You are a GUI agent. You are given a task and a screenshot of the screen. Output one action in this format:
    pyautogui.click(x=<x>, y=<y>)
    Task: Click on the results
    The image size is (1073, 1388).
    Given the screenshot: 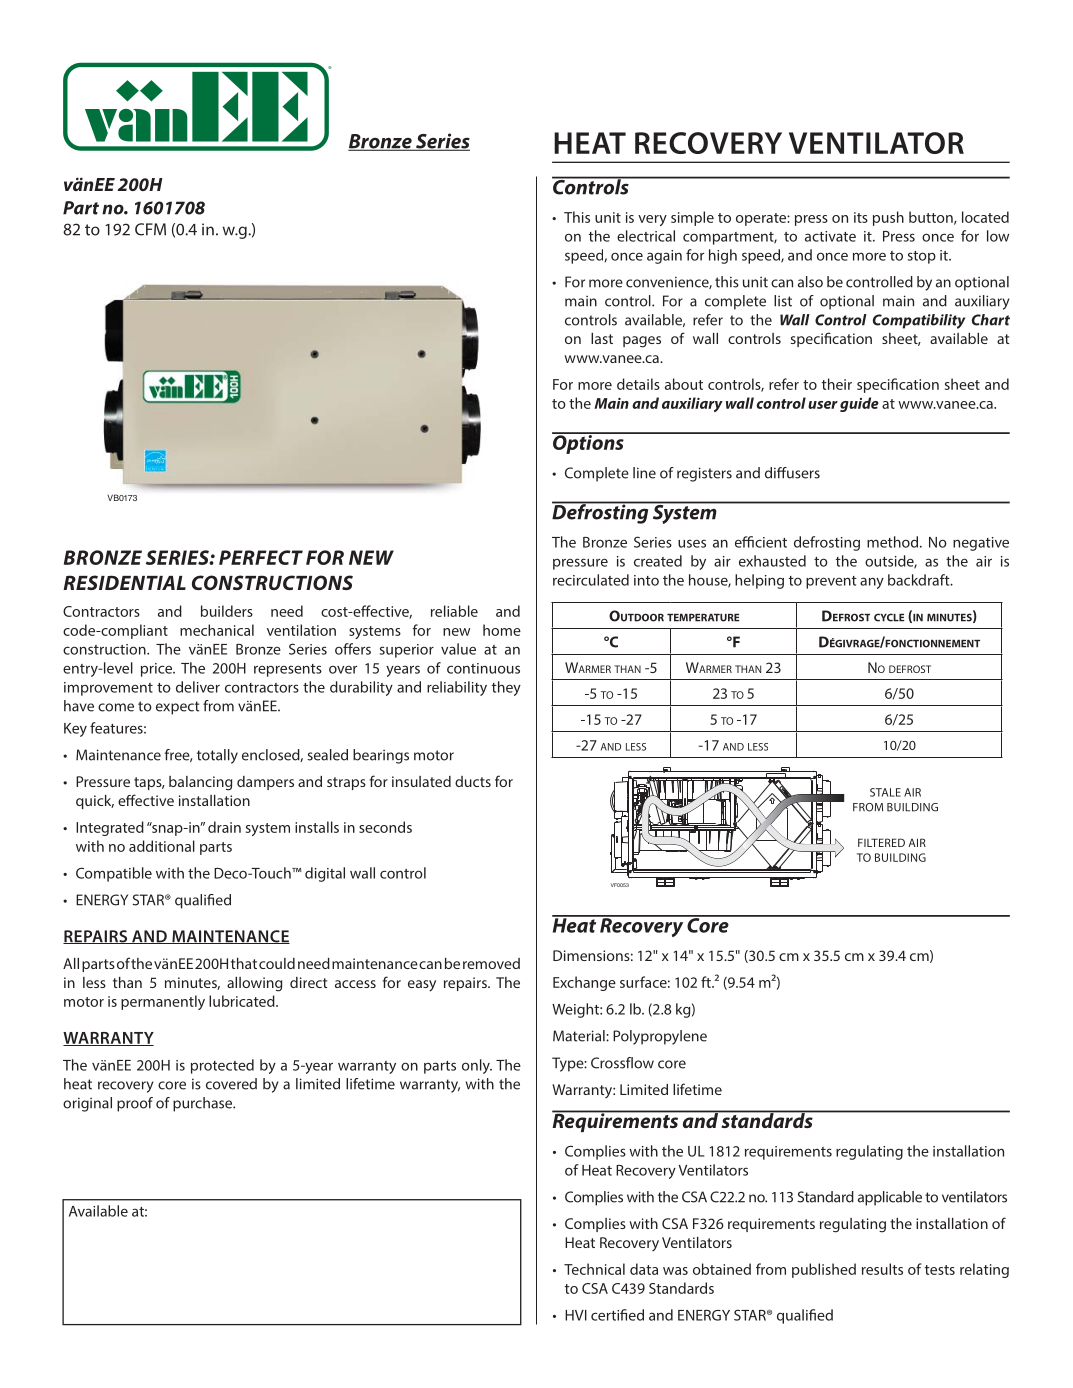 What is the action you would take?
    pyautogui.click(x=882, y=1269)
